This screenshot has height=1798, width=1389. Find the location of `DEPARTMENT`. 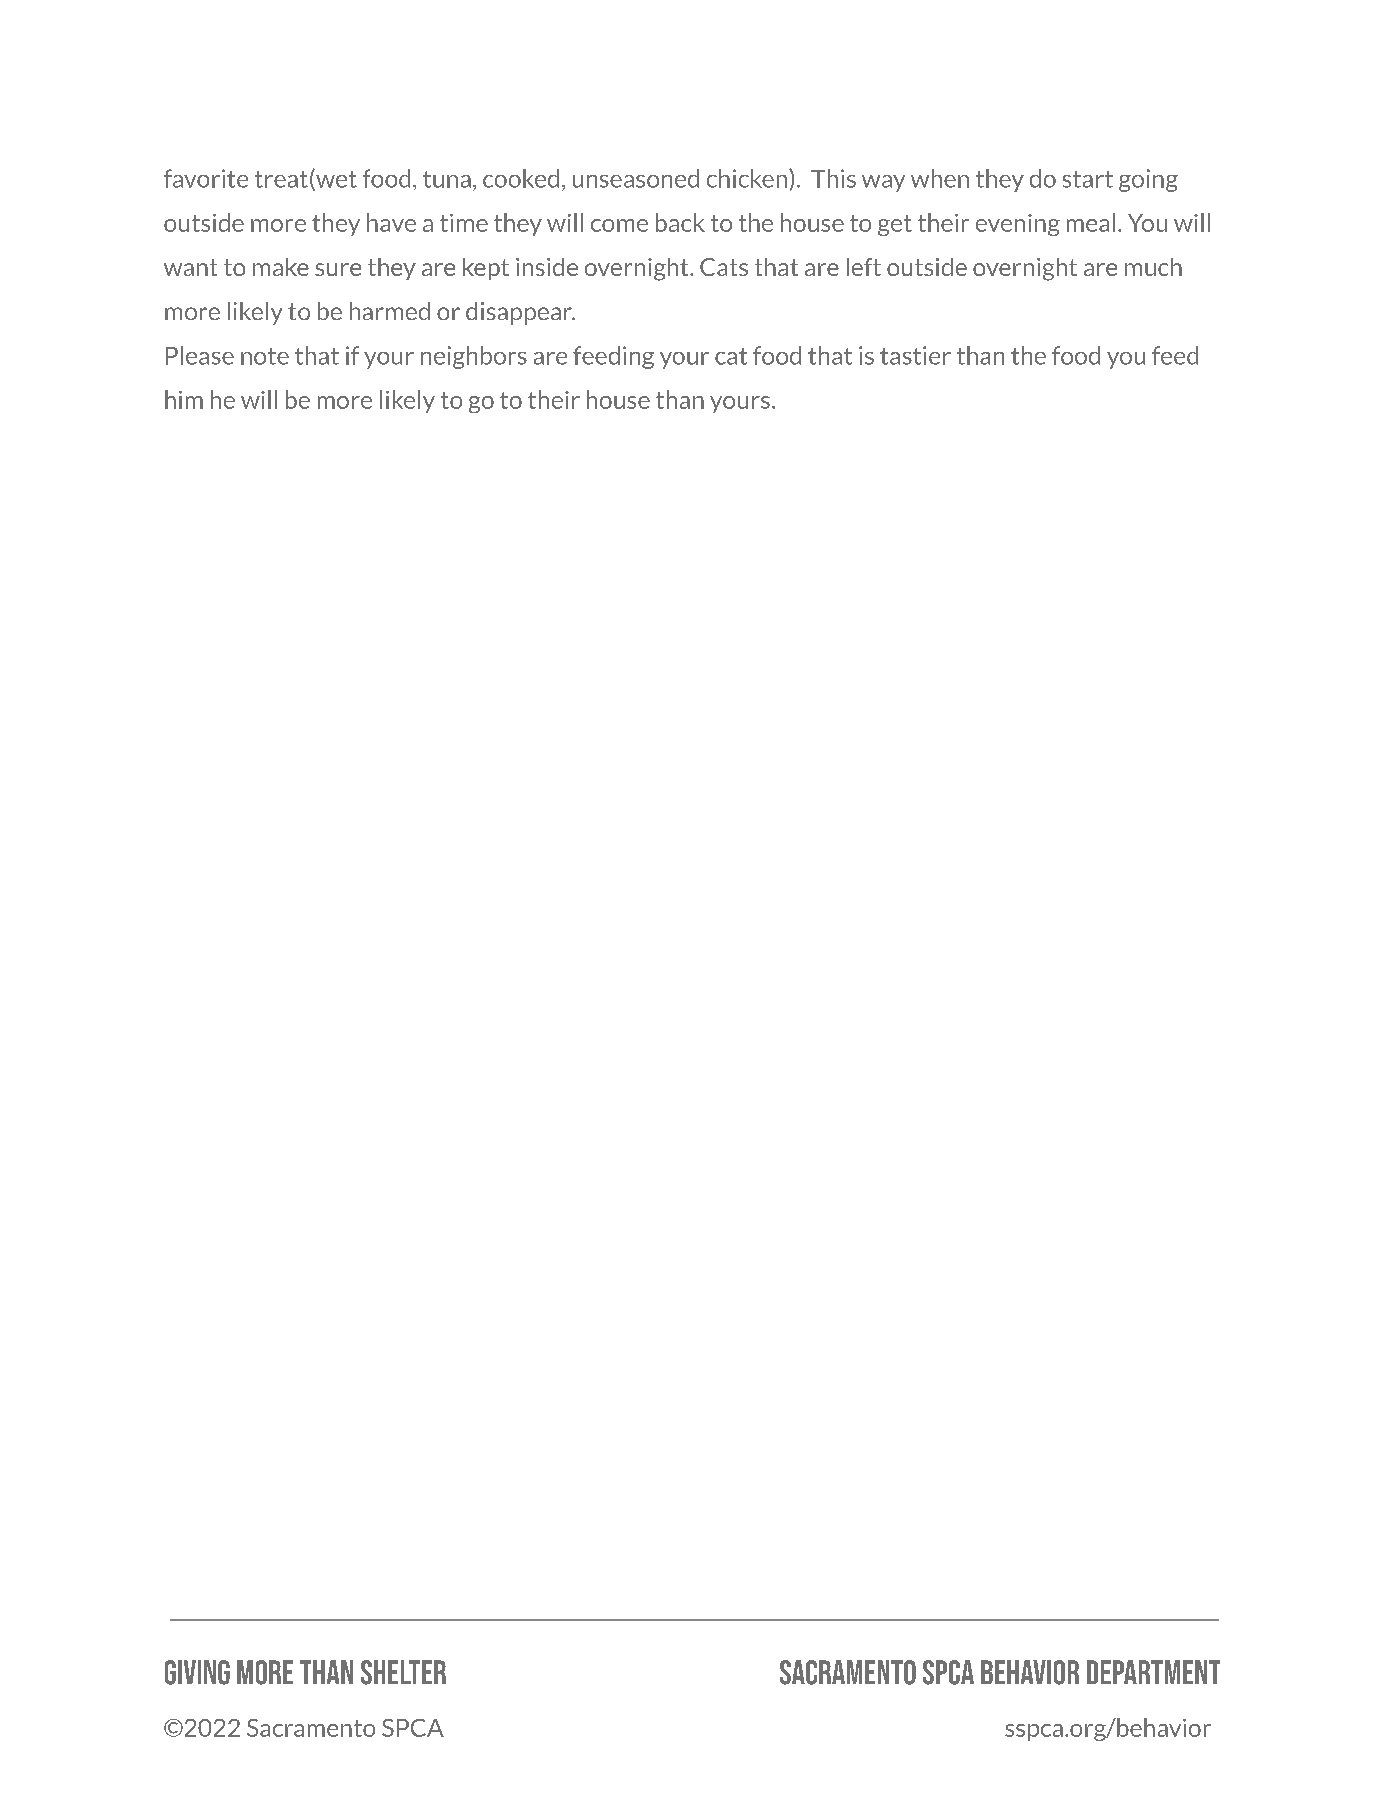

DEPARTMENT is located at coordinates (1153, 1672).
